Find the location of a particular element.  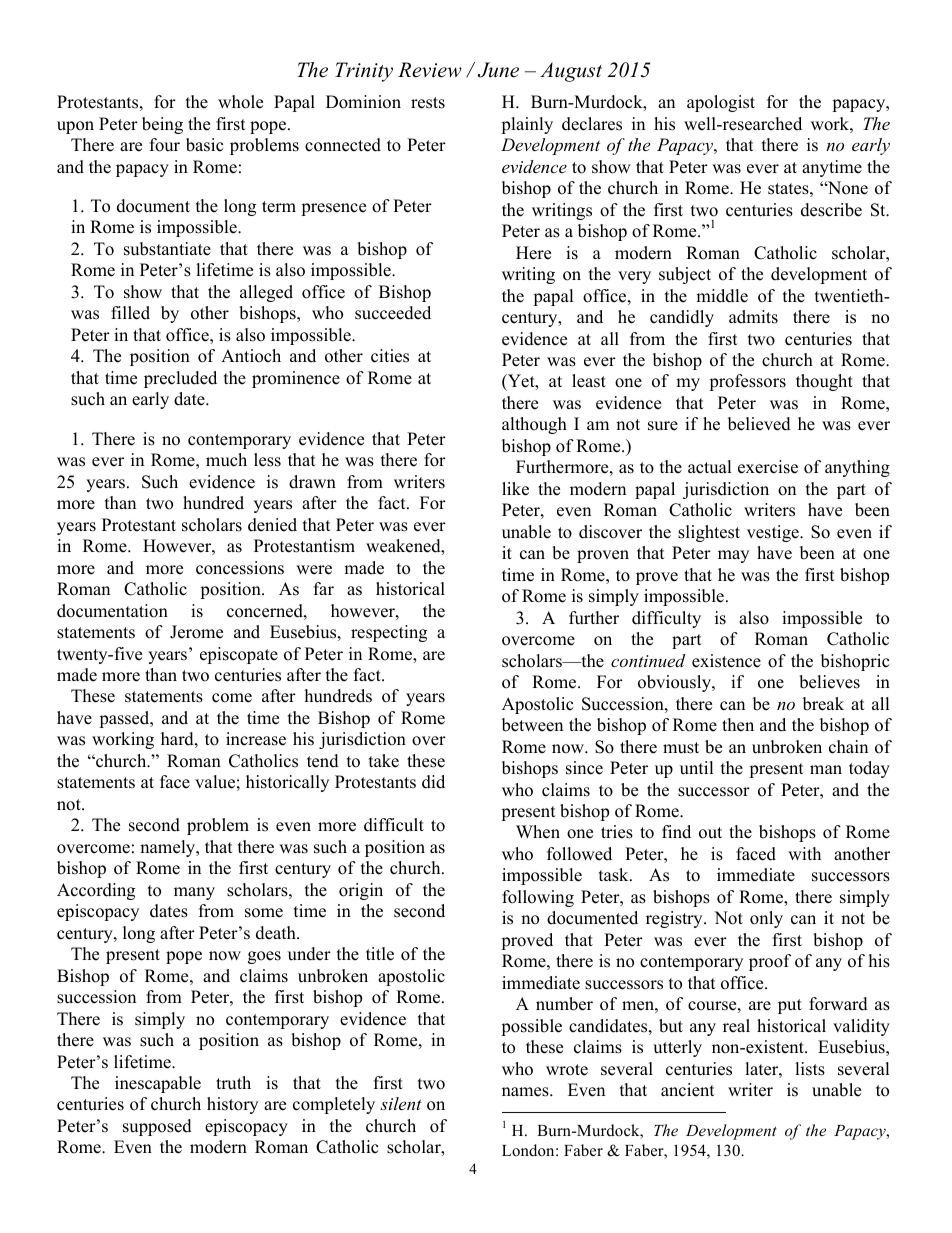

inescapable is located at coordinates (158, 1084).
